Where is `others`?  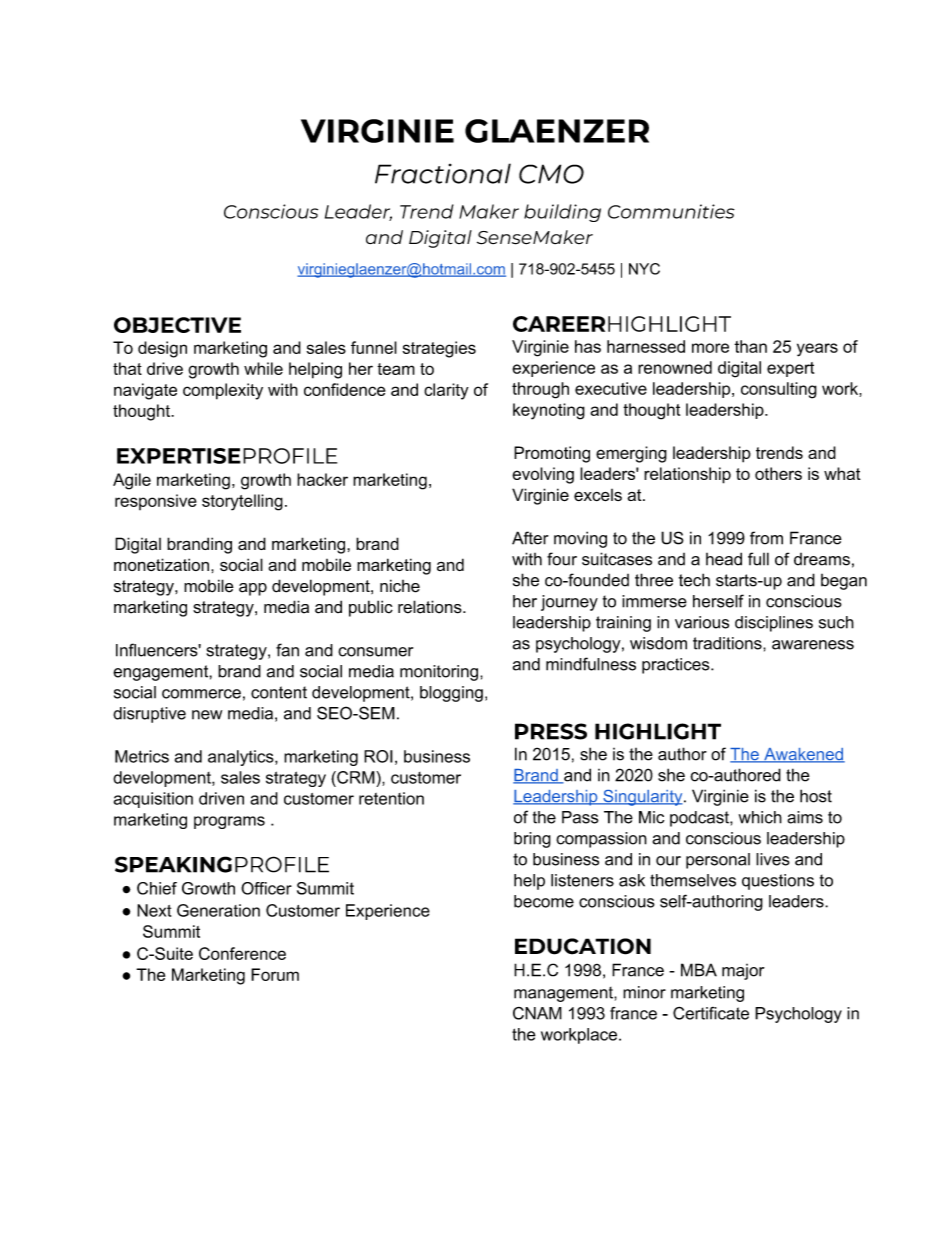 others is located at coordinates (778, 473).
